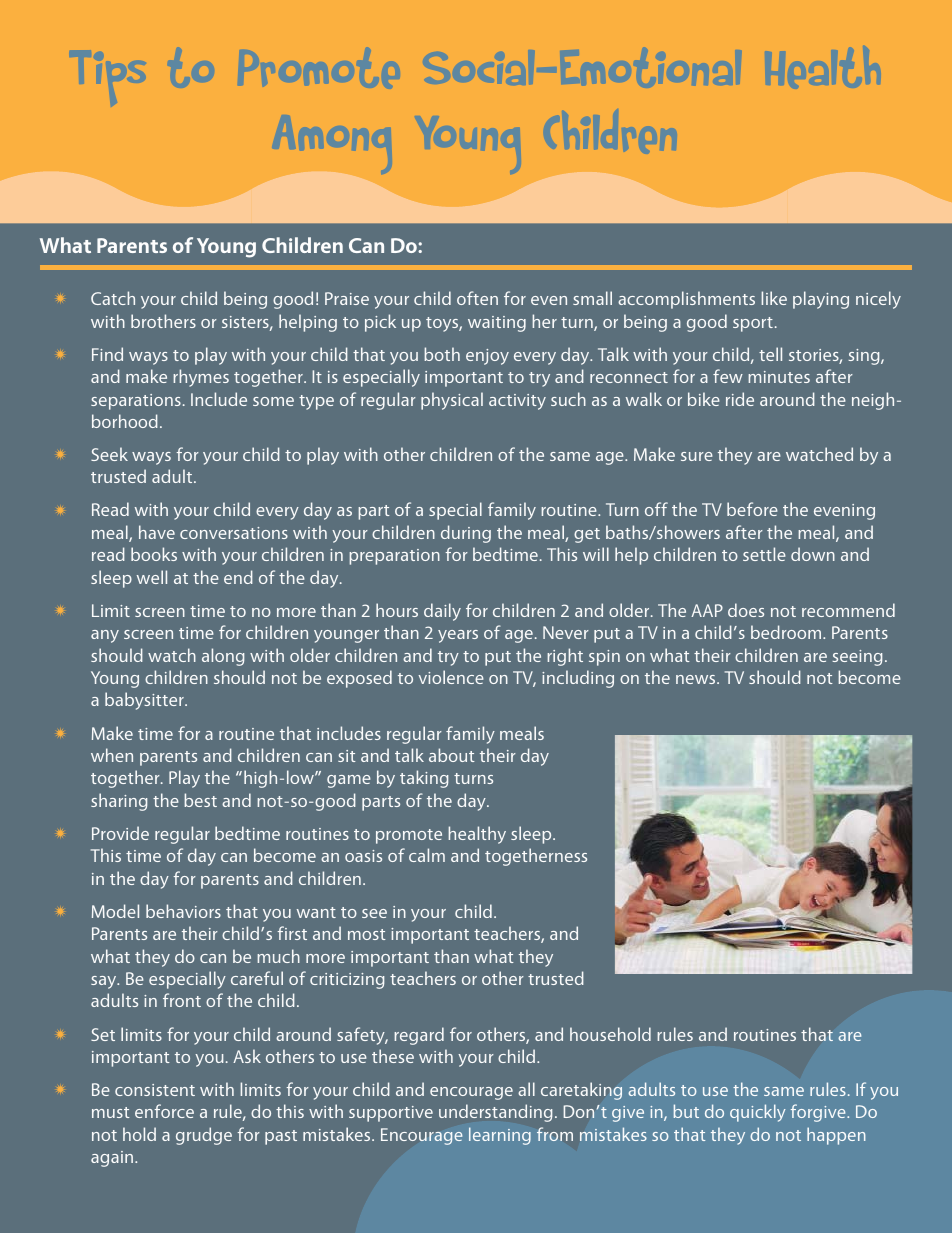 Image resolution: width=952 pixels, height=1233 pixels. What do you see at coordinates (145, 701) in the image?
I see `babysitter` at bounding box center [145, 701].
